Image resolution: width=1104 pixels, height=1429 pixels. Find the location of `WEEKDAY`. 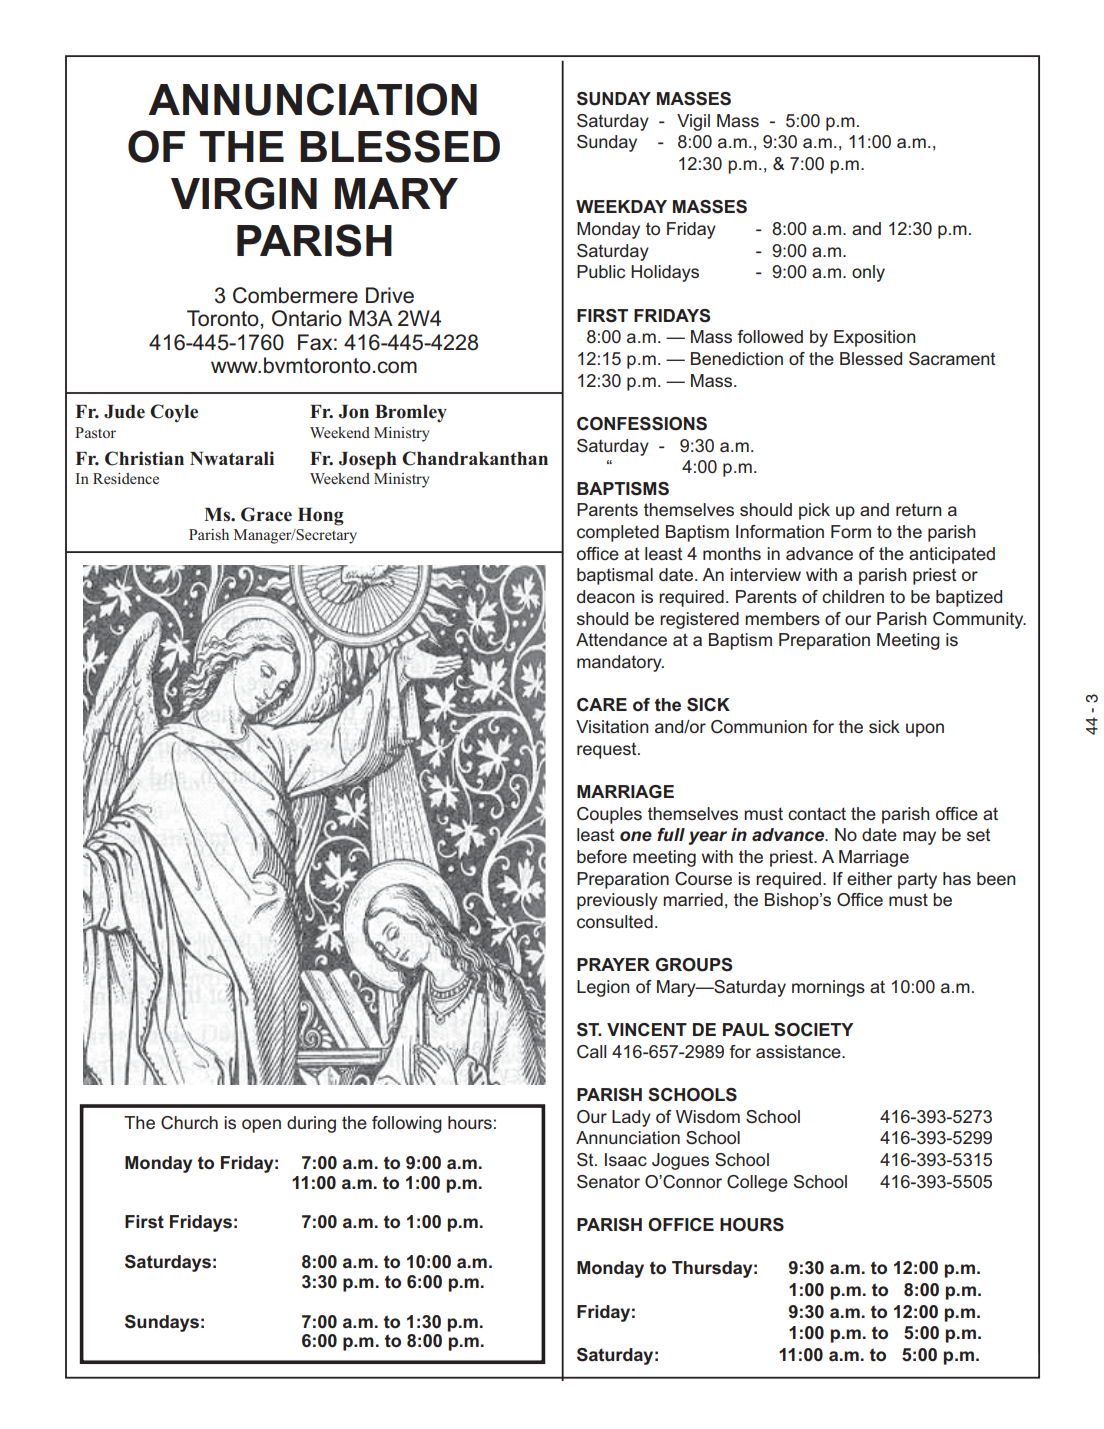

WEEKDAY is located at coordinates (621, 206).
